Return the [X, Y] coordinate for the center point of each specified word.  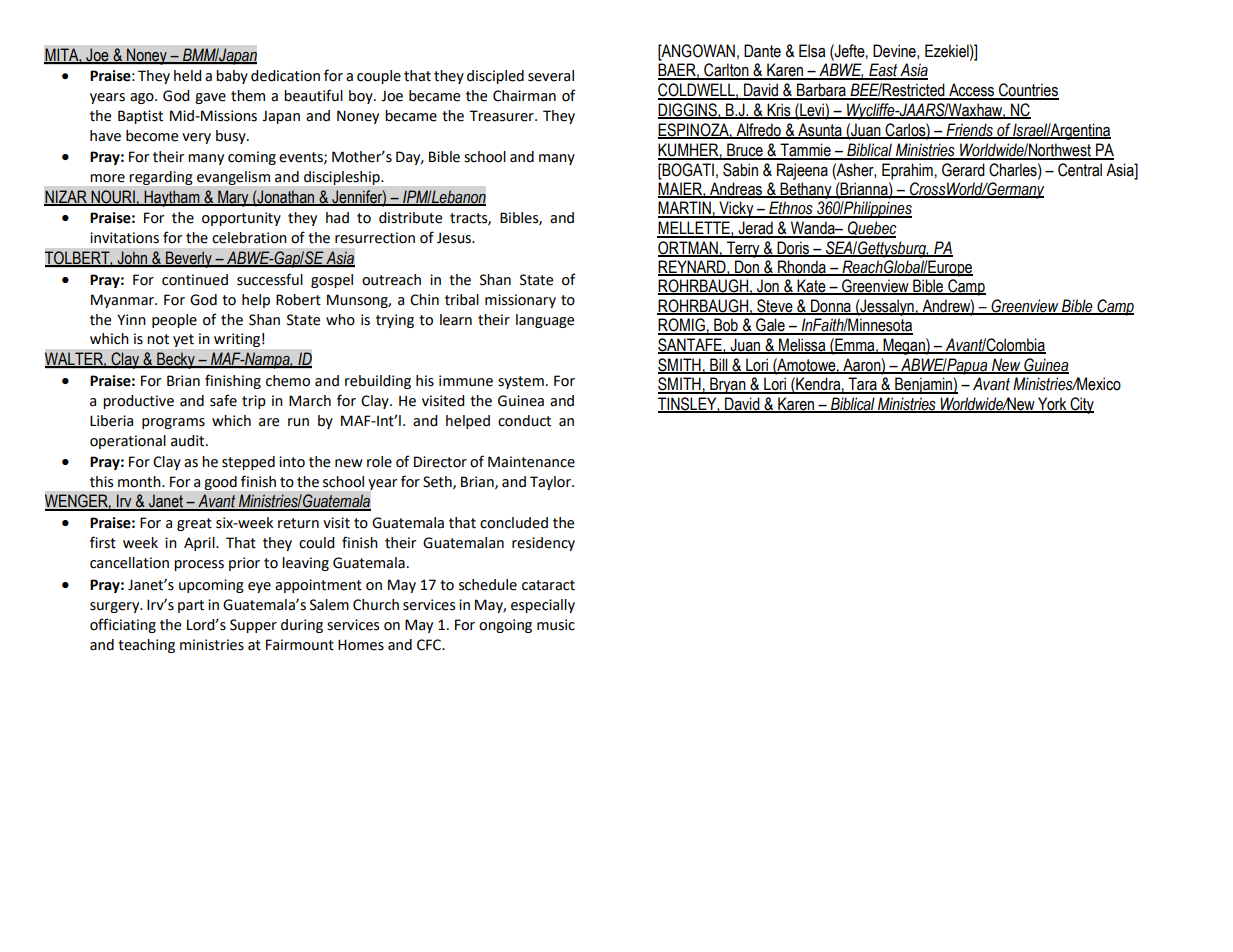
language [545, 321]
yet [183, 340]
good [221, 483]
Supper [253, 626]
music [556, 625]
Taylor [551, 483]
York [1052, 404]
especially [543, 606]
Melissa [802, 346]
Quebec [871, 229]
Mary [233, 198]
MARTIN [685, 209]
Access [971, 91]
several [551, 76]
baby [232, 77]
